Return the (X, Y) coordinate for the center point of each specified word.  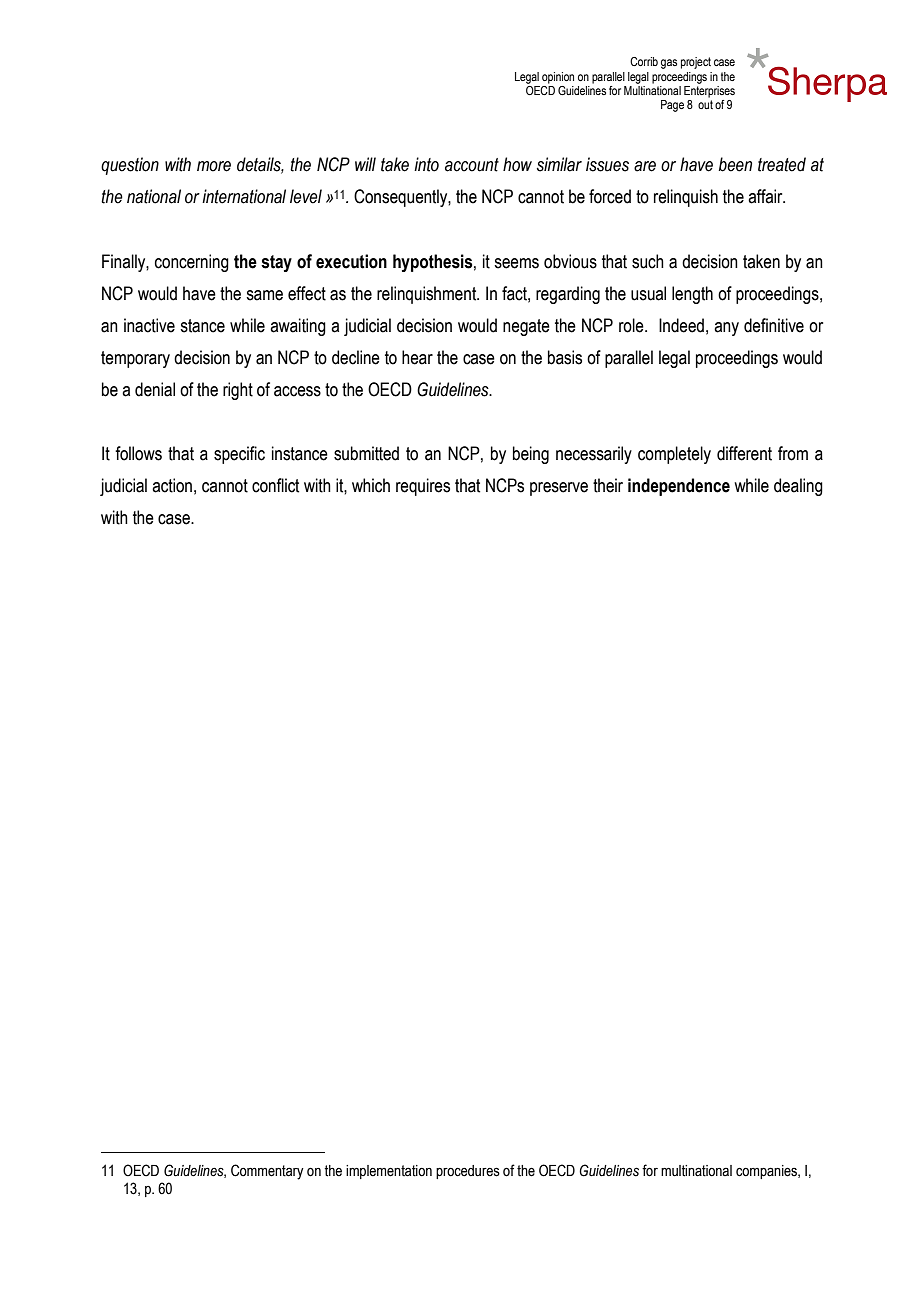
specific (239, 455)
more (214, 166)
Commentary (267, 1172)
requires (423, 487)
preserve (559, 489)
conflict (275, 485)
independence (679, 487)
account (472, 165)
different (744, 453)
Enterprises (709, 90)
